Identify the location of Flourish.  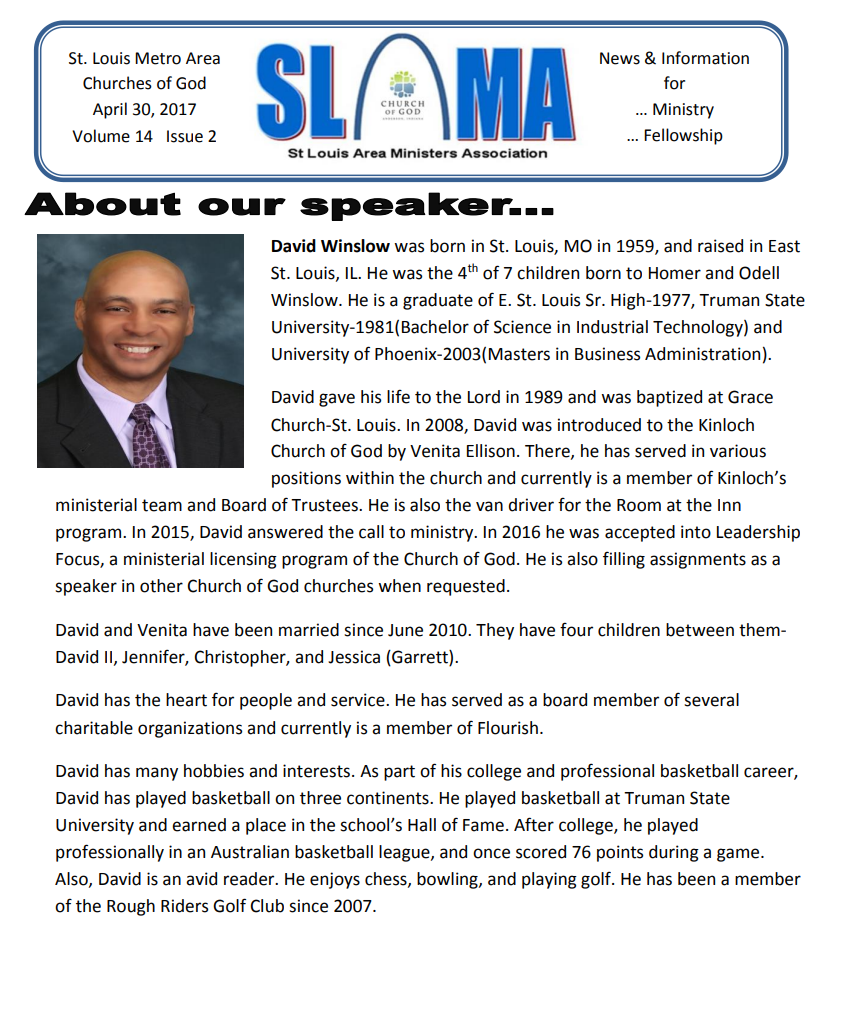
(508, 728).
